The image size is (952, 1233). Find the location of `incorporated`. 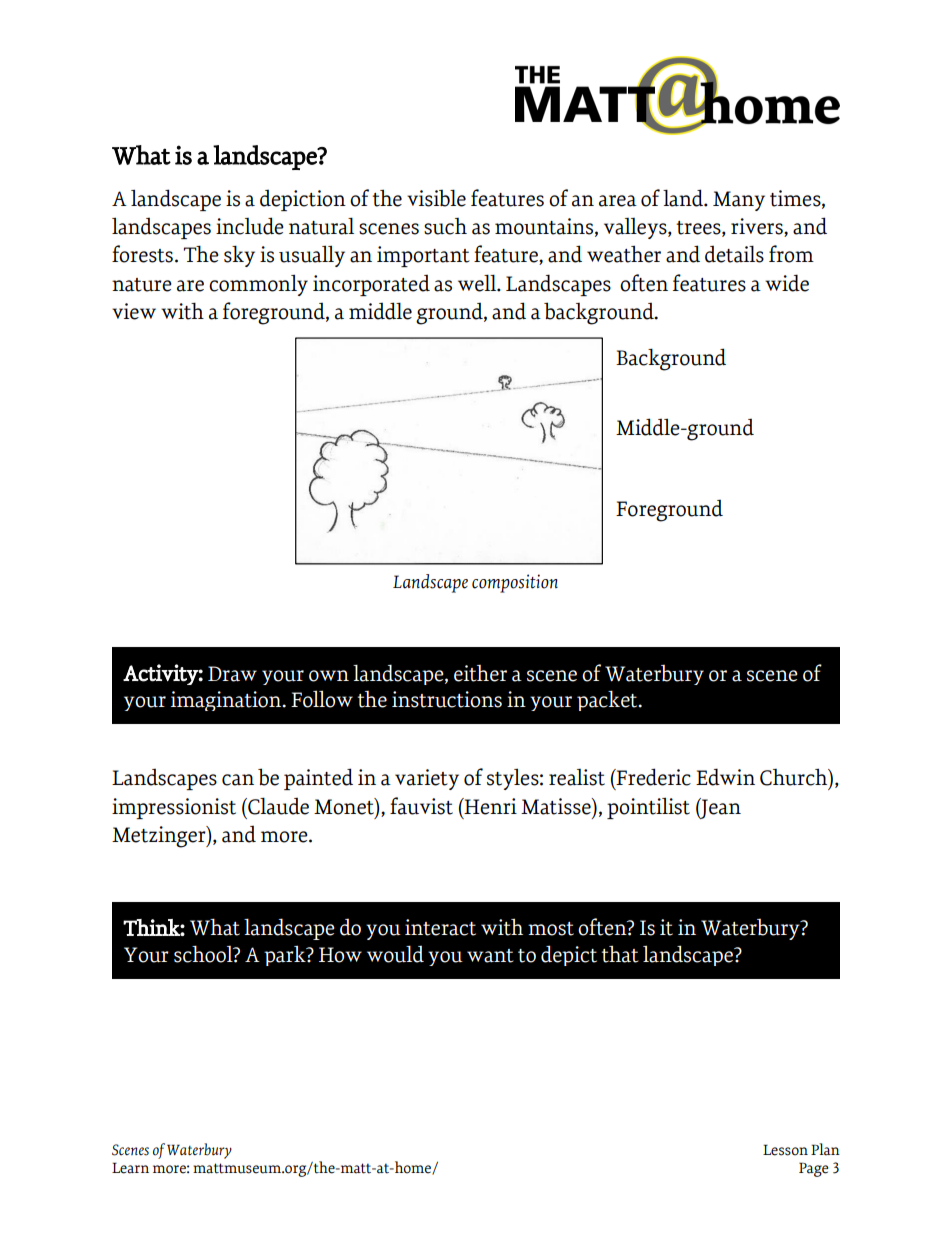

incorporated is located at coordinates (371, 285).
